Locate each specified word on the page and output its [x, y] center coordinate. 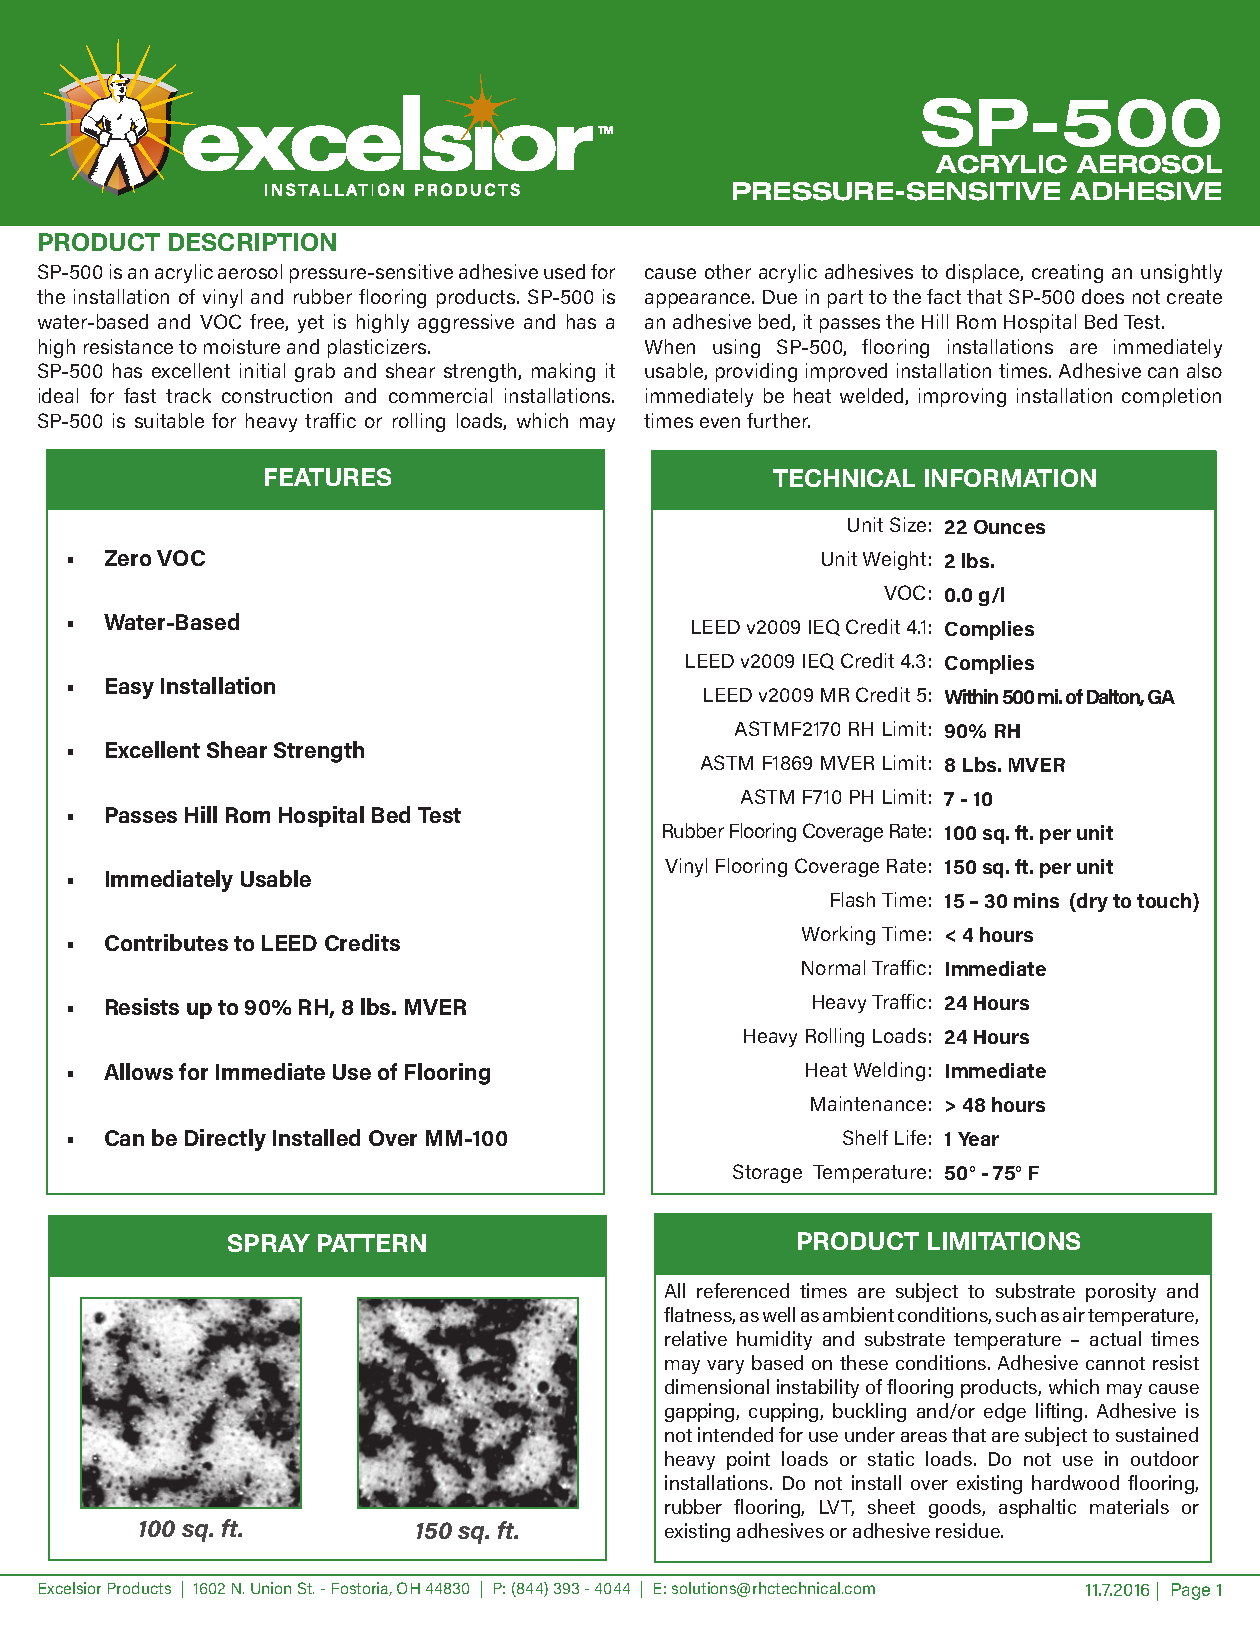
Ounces [1009, 527]
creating [1067, 273]
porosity [1121, 1292]
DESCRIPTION [252, 242]
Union [271, 1588]
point [748, 1460]
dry [1091, 902]
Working [838, 935]
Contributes [166, 942]
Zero [128, 558]
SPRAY [269, 1243]
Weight [894, 560]
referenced [743, 1290]
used [564, 271]
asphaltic [1037, 1508]
